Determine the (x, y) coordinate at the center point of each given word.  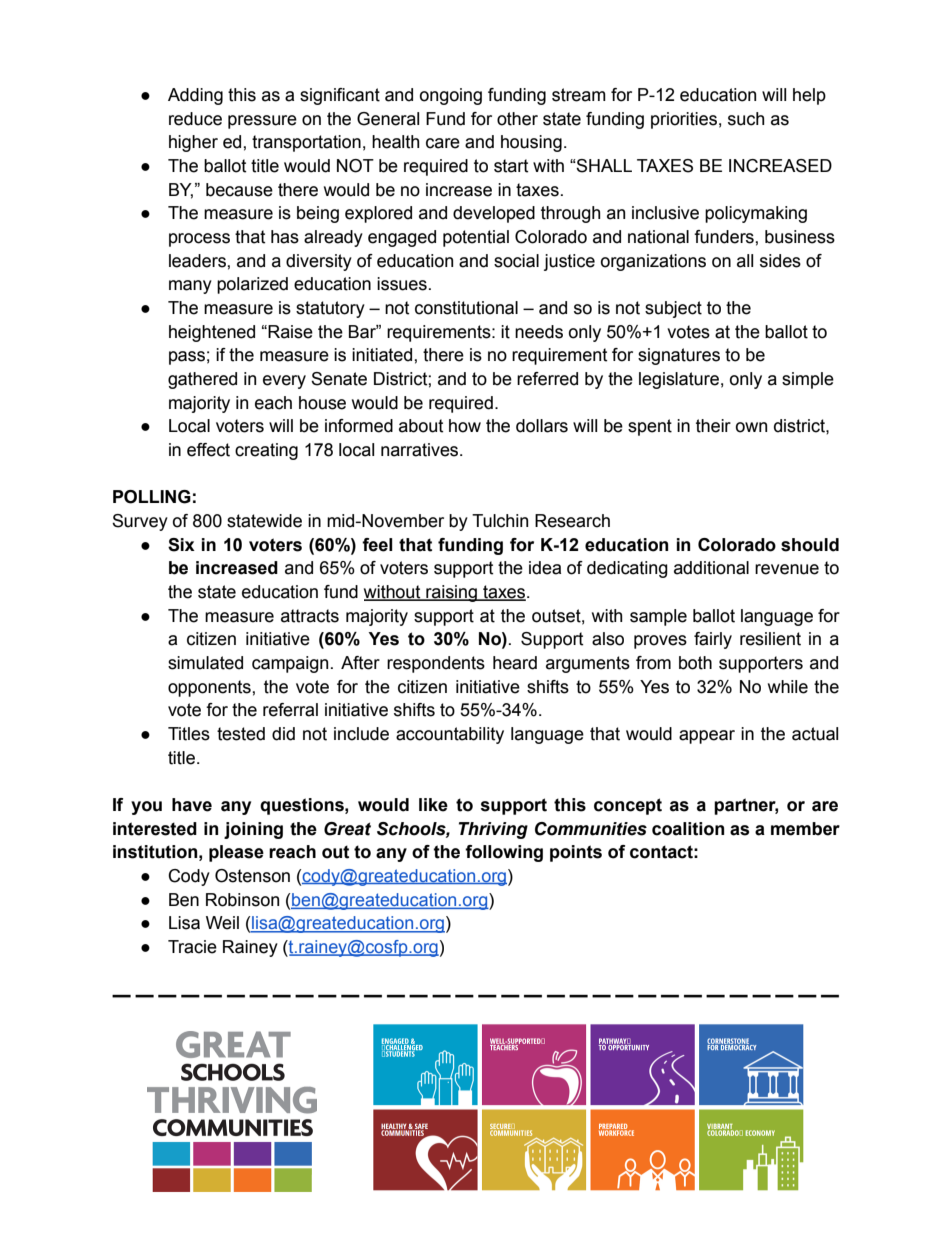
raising (451, 593)
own (751, 427)
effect (208, 450)
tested (241, 734)
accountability (450, 735)
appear (707, 737)
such (746, 119)
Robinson (242, 900)
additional (711, 568)
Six (181, 545)
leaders (198, 261)
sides (780, 261)
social (516, 261)
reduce (195, 119)
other (517, 119)
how (465, 426)
